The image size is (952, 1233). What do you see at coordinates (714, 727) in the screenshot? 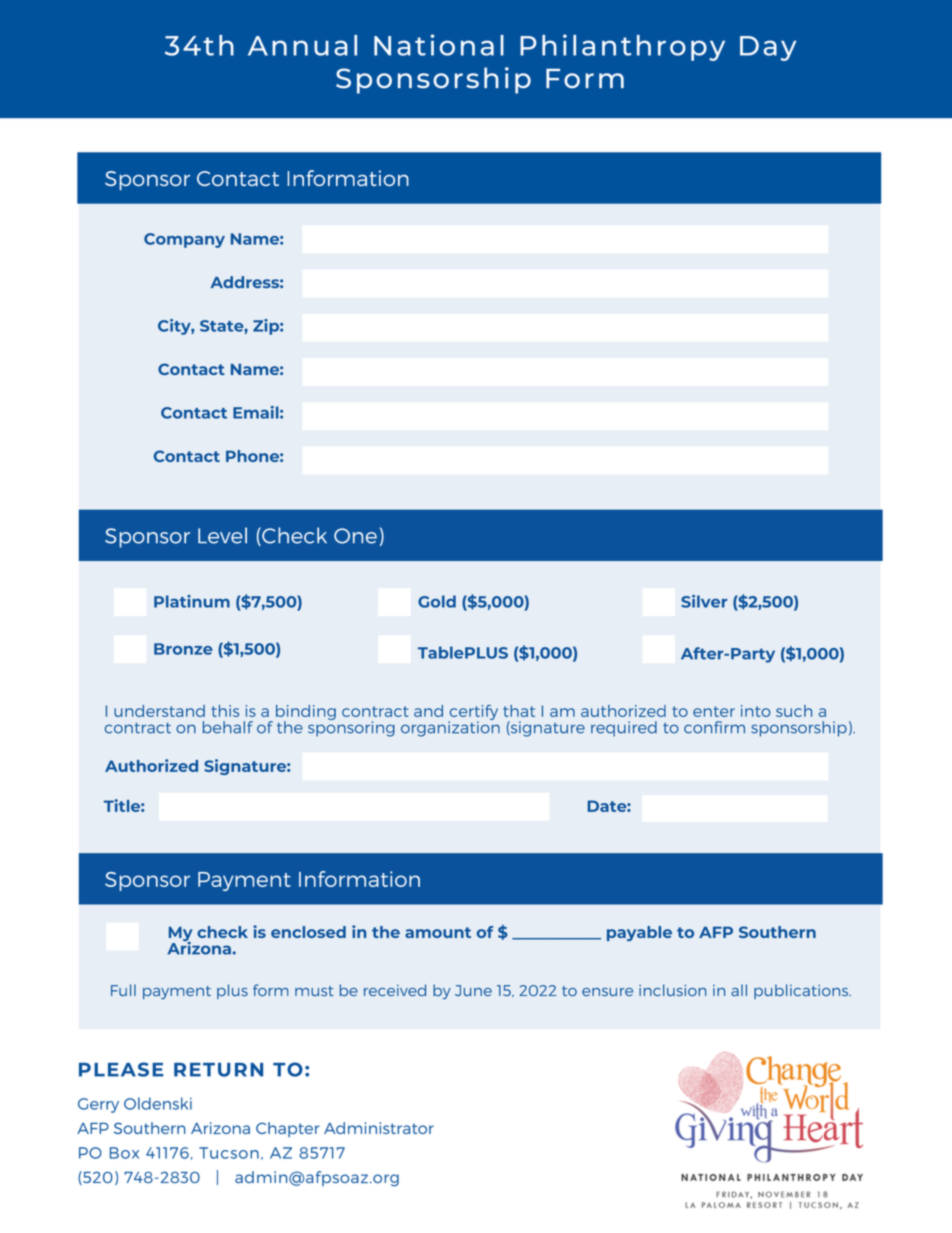
I see `confirm` at bounding box center [714, 727].
